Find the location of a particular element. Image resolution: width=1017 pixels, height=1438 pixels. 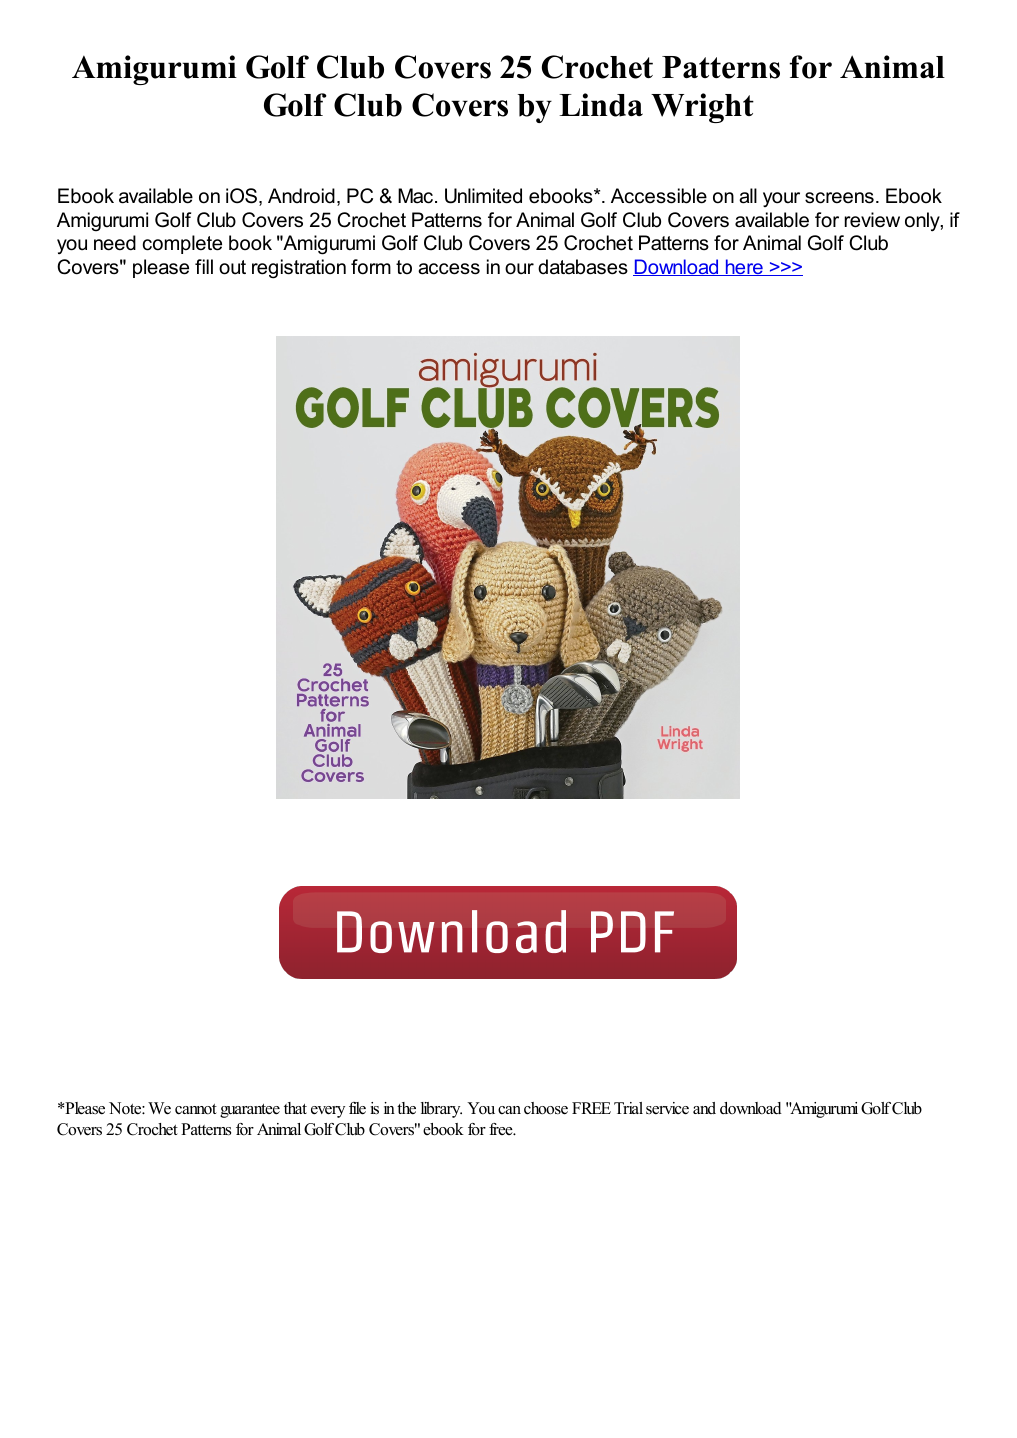

databases is located at coordinates (583, 267).
